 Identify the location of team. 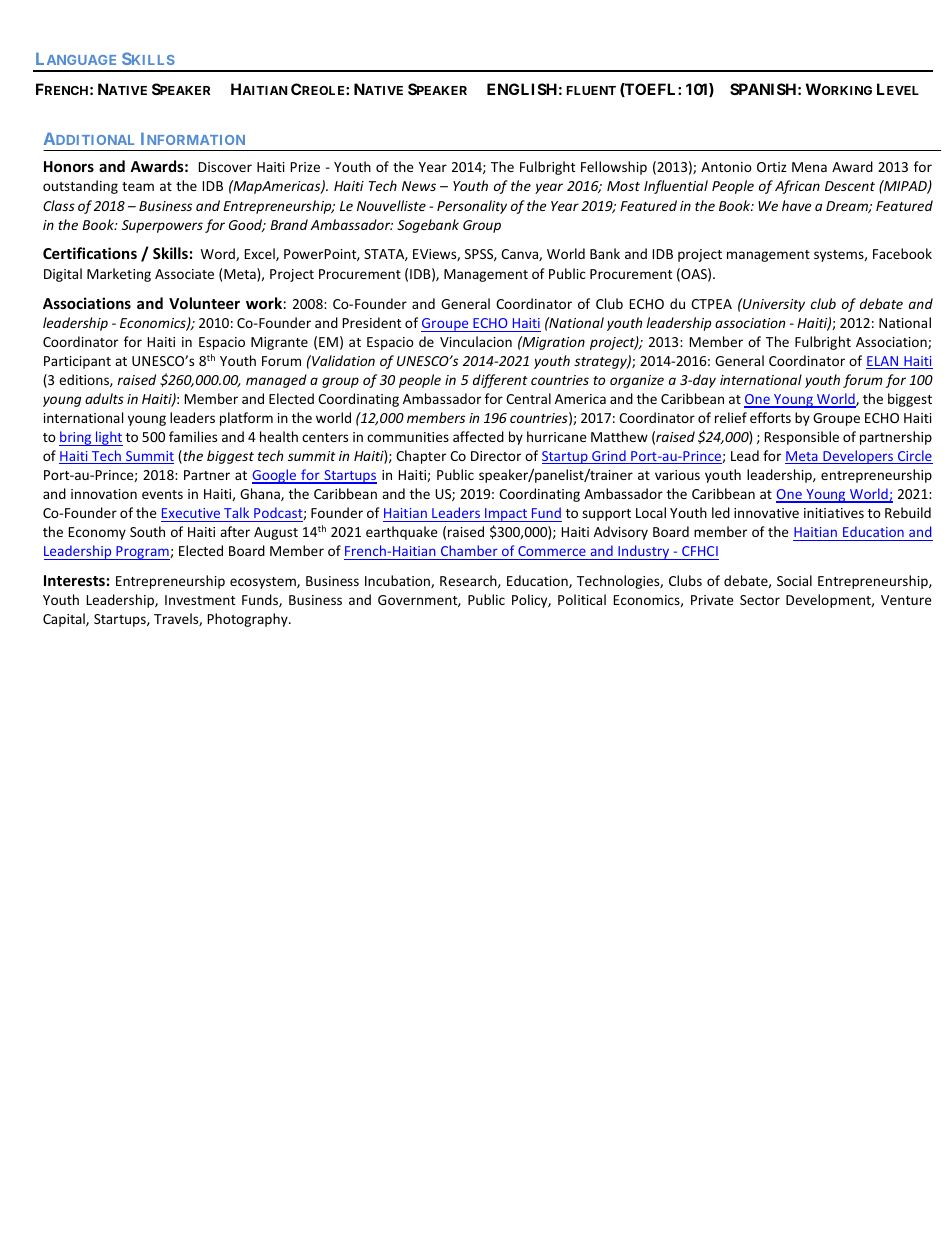
(138, 186).
